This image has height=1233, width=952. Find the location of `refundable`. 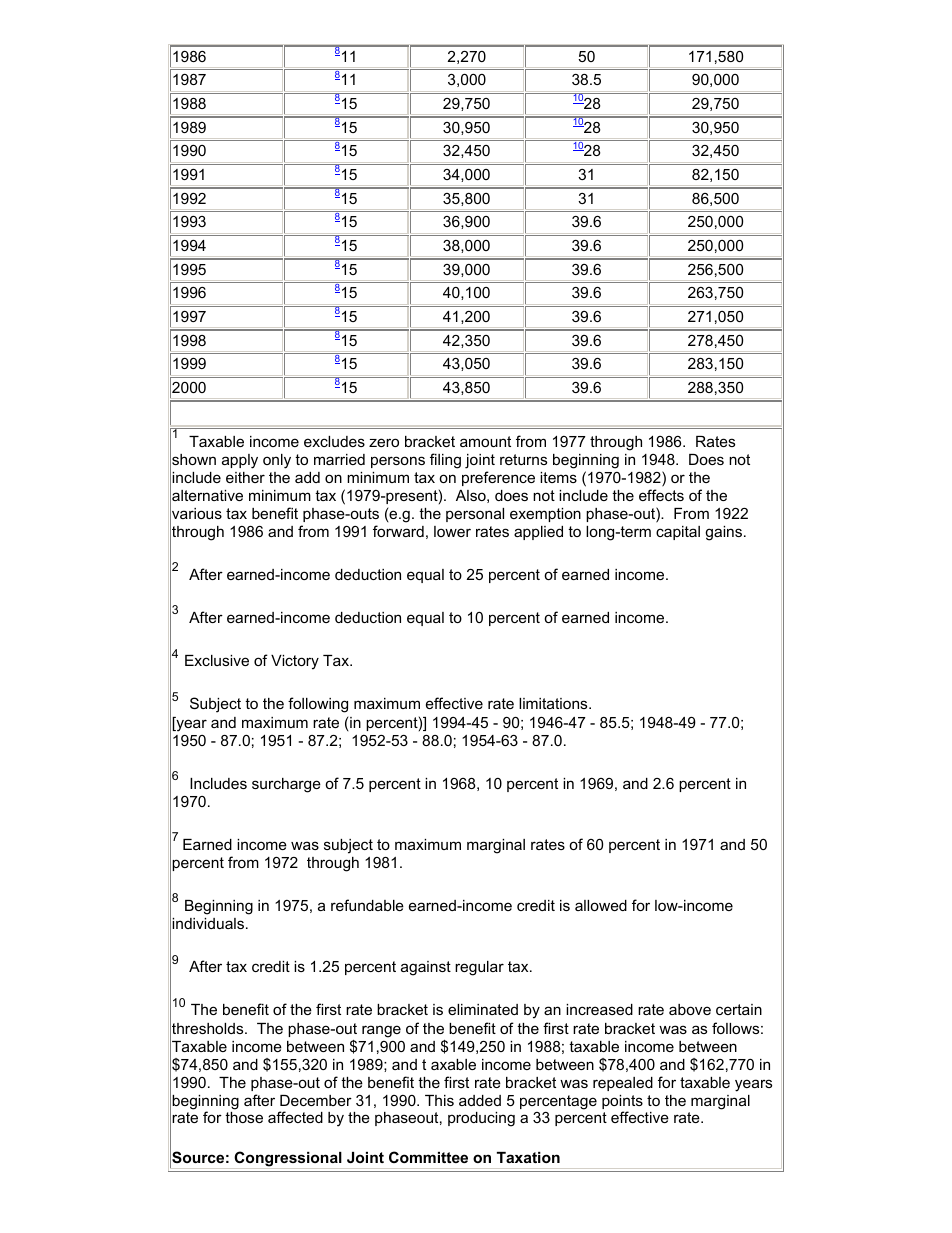

refundable is located at coordinates (367, 905).
